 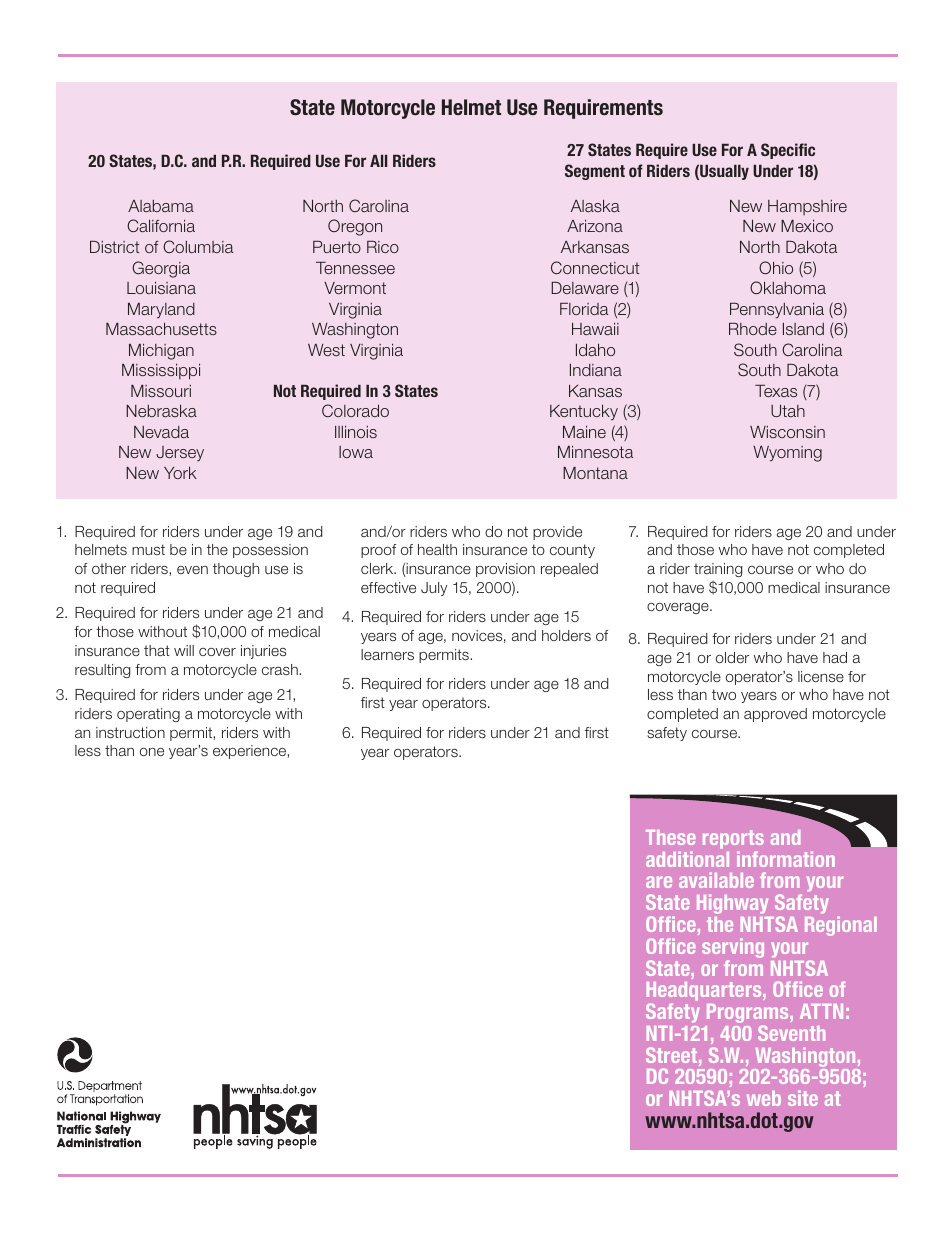 What do you see at coordinates (161, 206) in the screenshot?
I see `Alabama` at bounding box center [161, 206].
